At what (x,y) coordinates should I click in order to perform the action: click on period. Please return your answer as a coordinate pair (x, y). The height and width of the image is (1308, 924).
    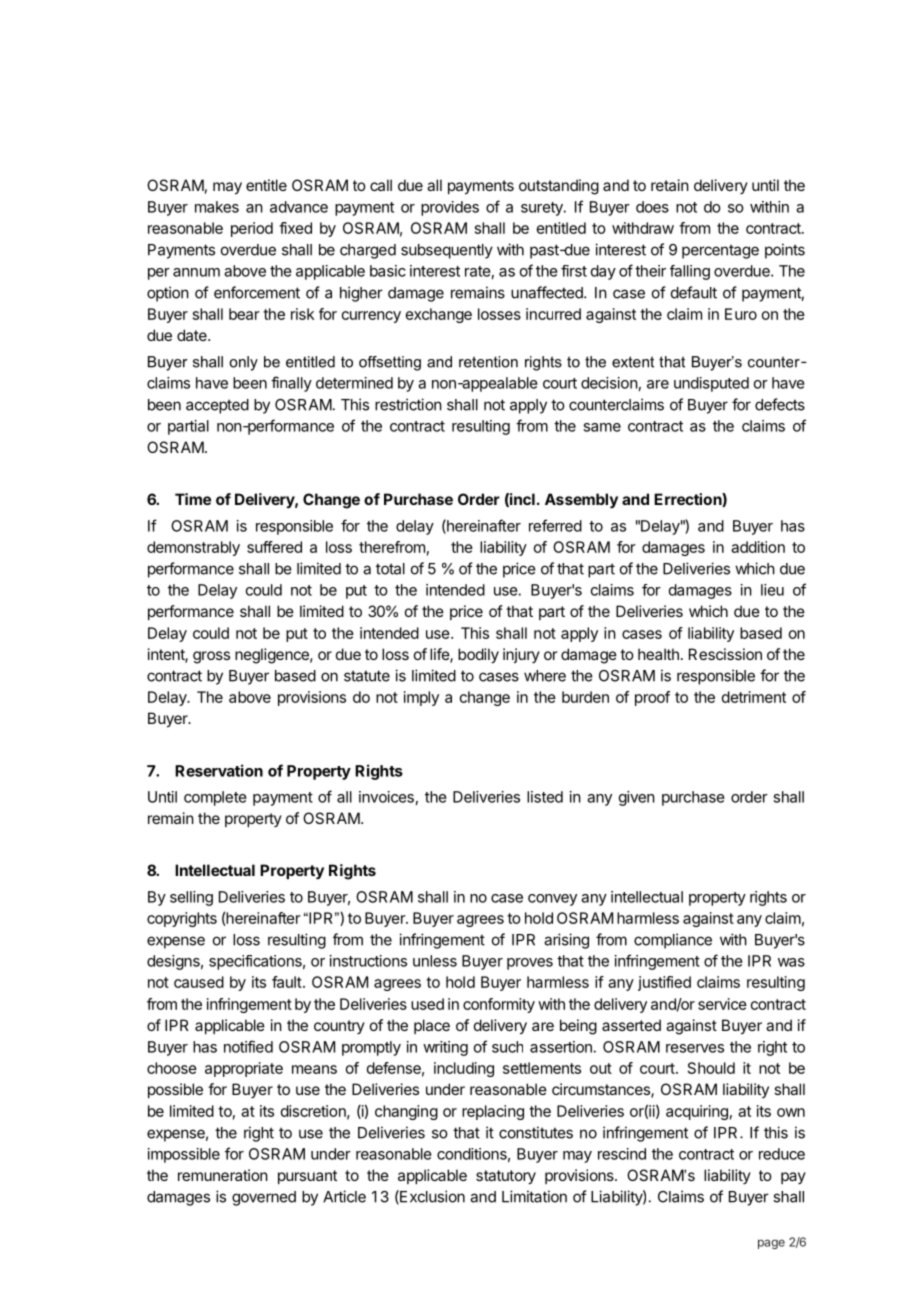
    Looking at the image, I should click on (252, 229).
